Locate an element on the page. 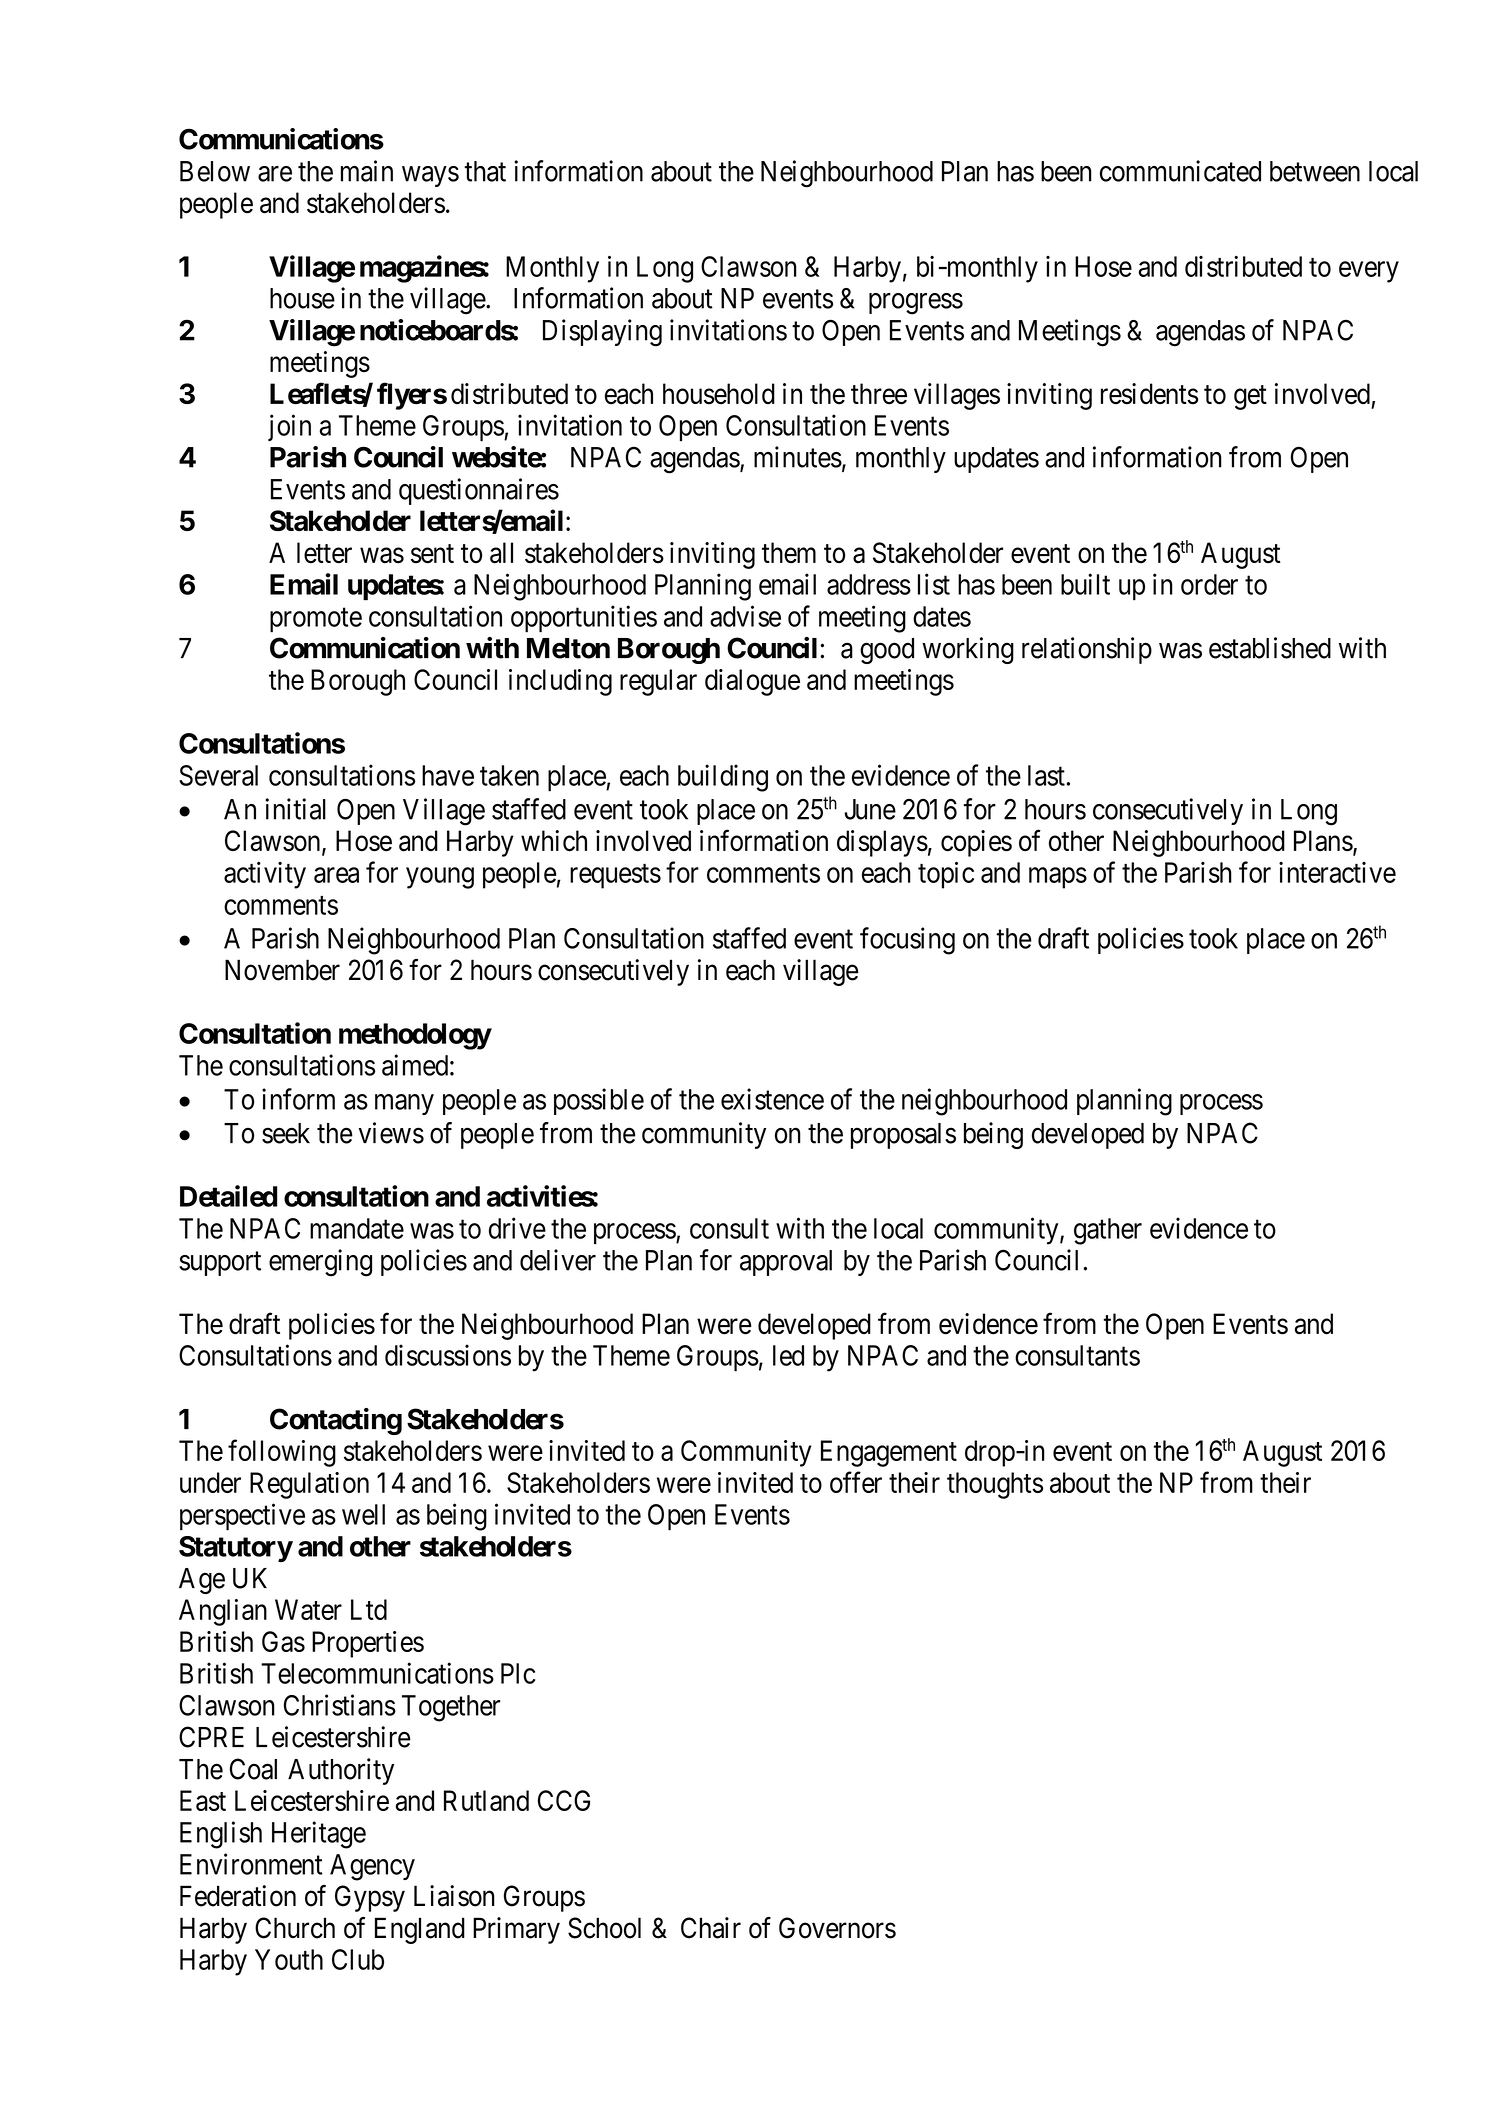 Image resolution: width=1496 pixels, height=2116 pixels. Displaying is located at coordinates (602, 333).
